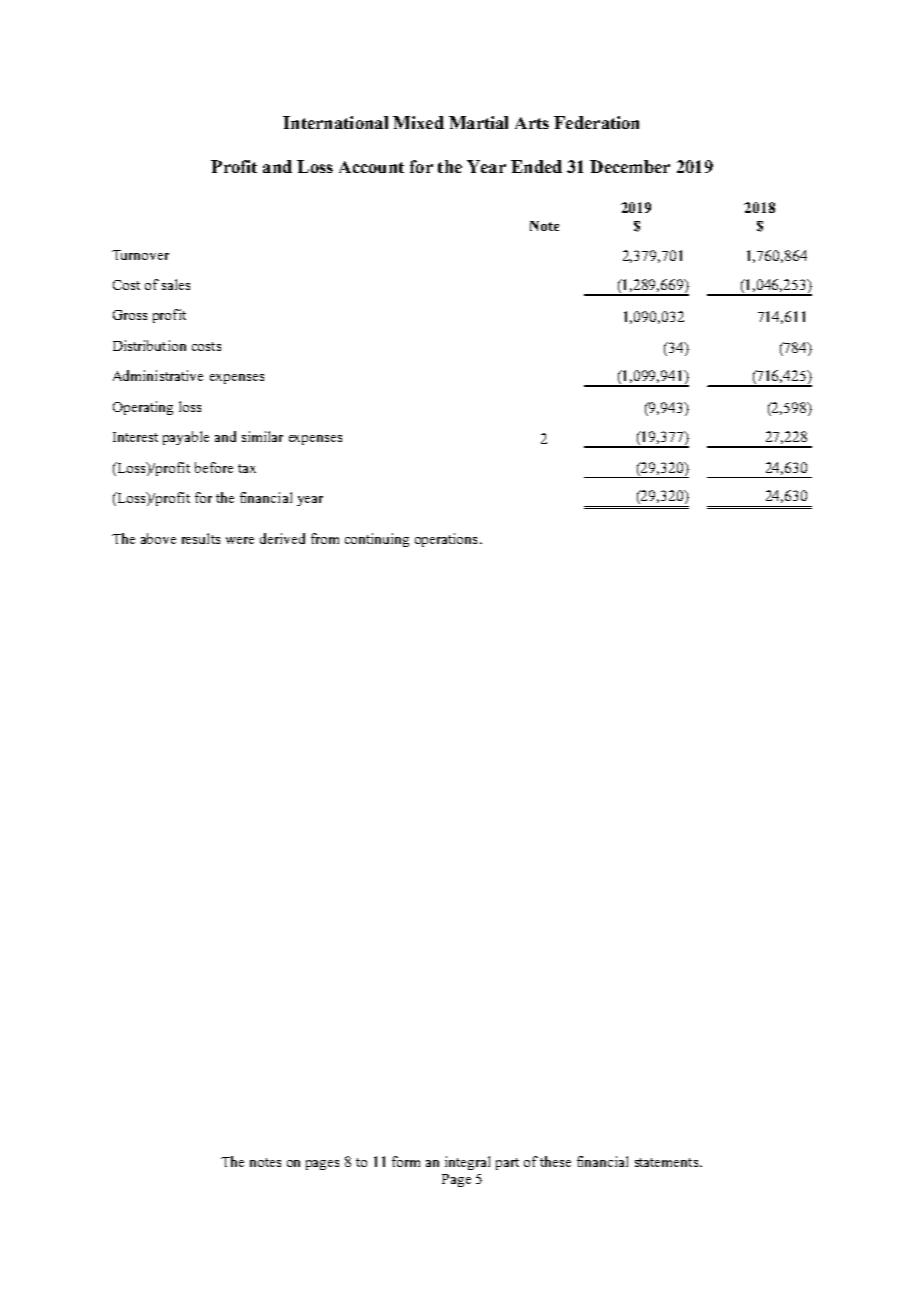  What do you see at coordinates (555, 1161) in the screenshot?
I see `these` at bounding box center [555, 1161].
